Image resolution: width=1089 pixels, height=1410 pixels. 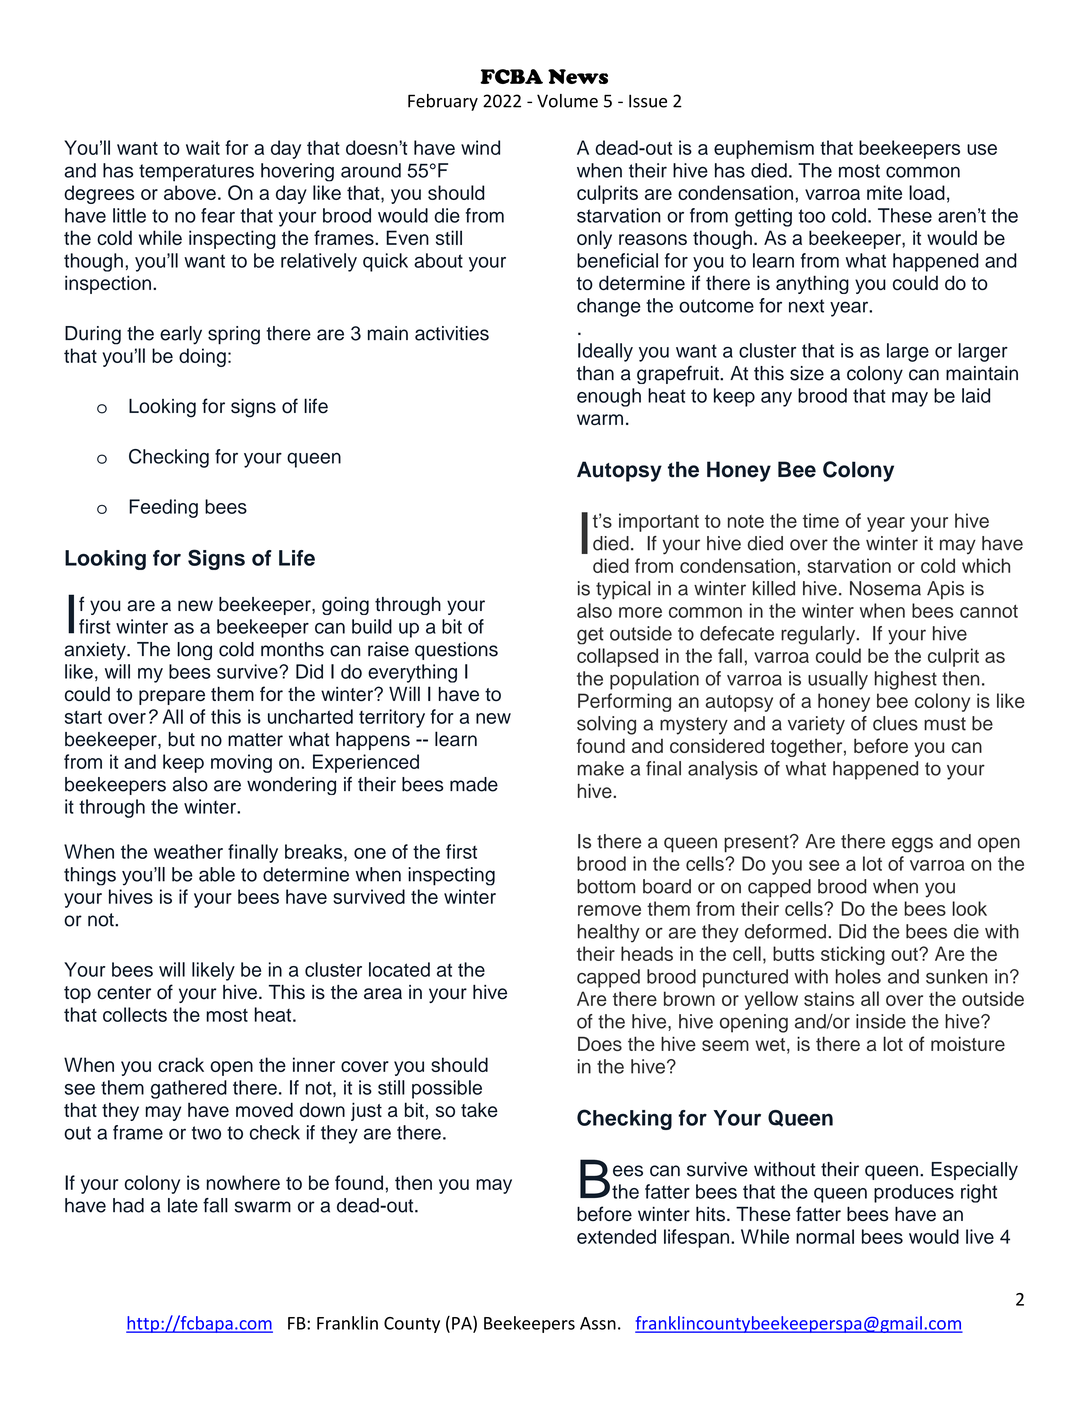 I want to click on bottom, so click(x=606, y=886).
